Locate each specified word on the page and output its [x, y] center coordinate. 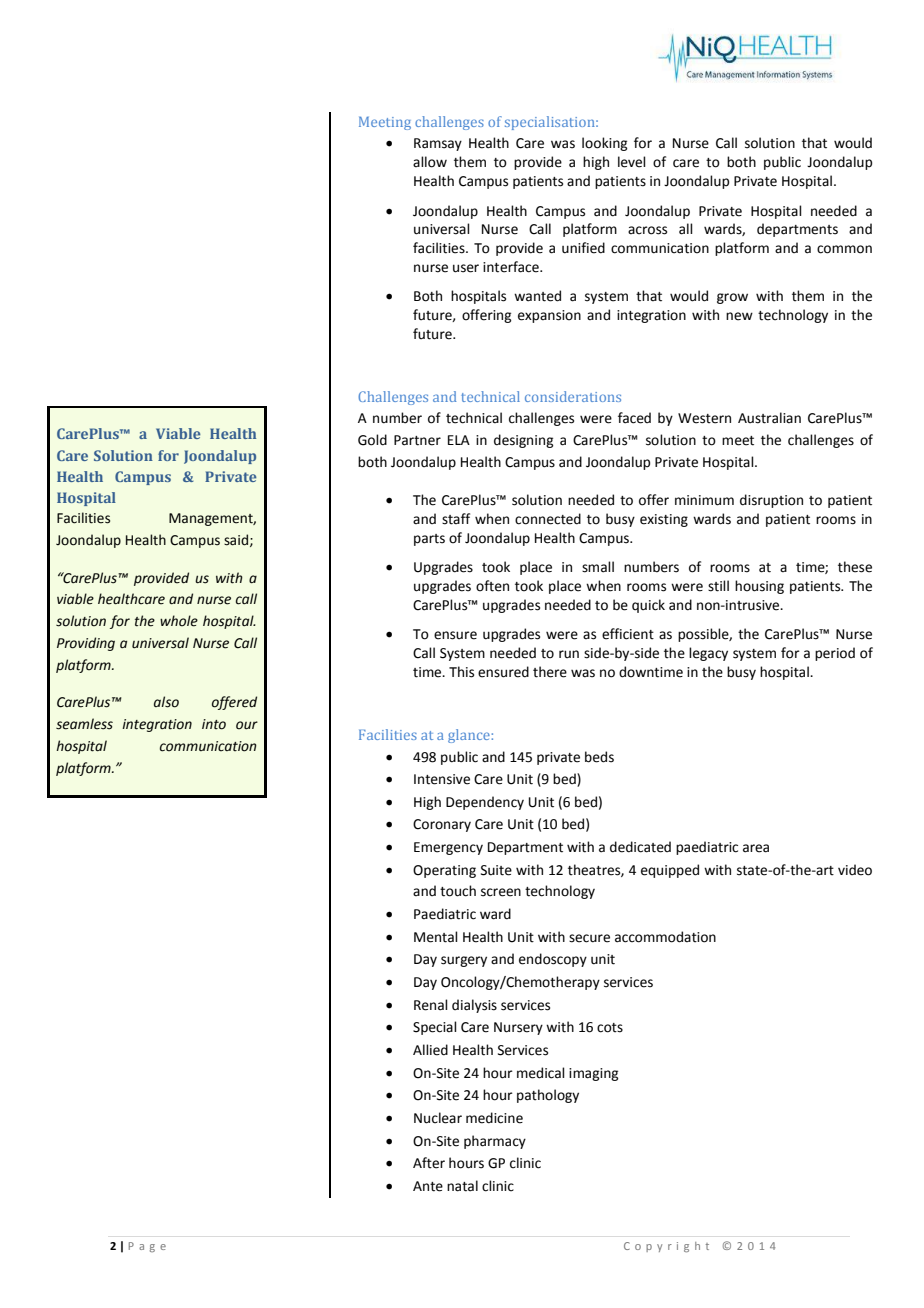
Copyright [666, 1247]
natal [462, 1186]
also [166, 702]
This [461, 672]
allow [430, 162]
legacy [708, 654]
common [844, 249]
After [429, 1163]
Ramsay [438, 144]
